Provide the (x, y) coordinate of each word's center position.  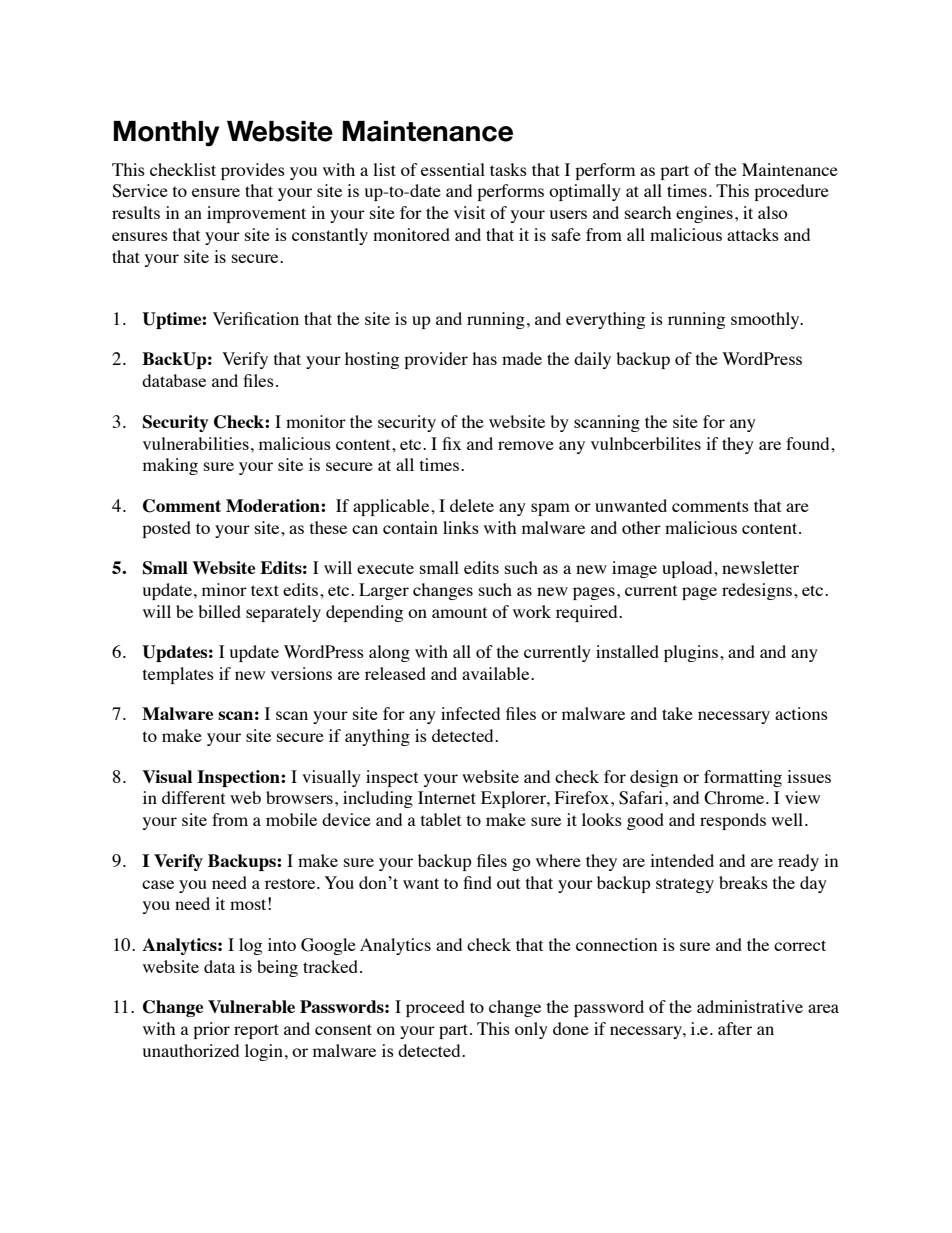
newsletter (760, 567)
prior (211, 1030)
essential (453, 169)
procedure (791, 192)
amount (459, 612)
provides (253, 171)
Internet (447, 797)
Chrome (735, 798)
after (735, 1028)
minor (224, 589)
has (484, 358)
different (193, 797)
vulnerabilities (196, 443)
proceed (435, 1008)
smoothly (766, 320)
